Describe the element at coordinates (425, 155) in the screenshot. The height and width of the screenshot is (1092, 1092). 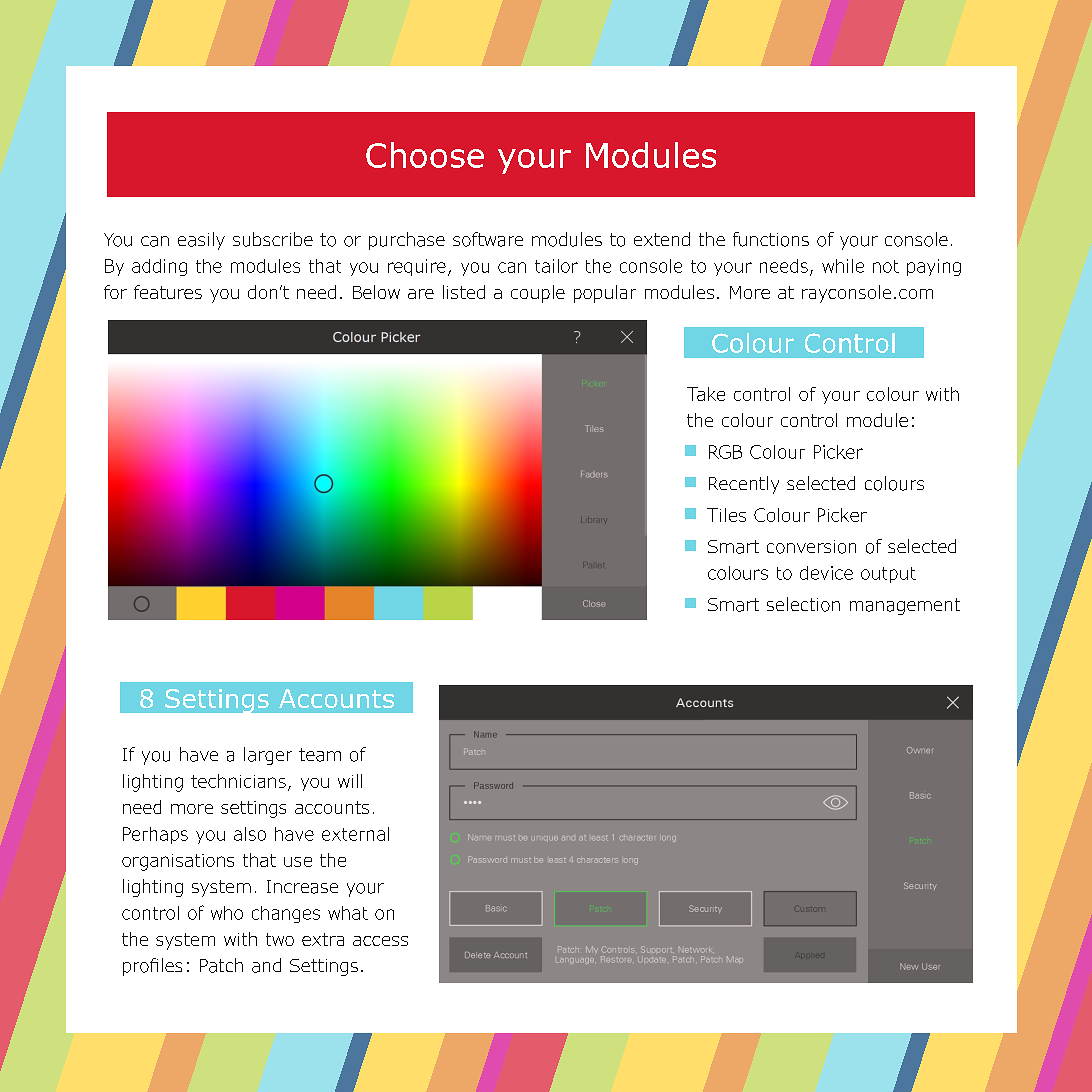
I see `Choose` at that location.
